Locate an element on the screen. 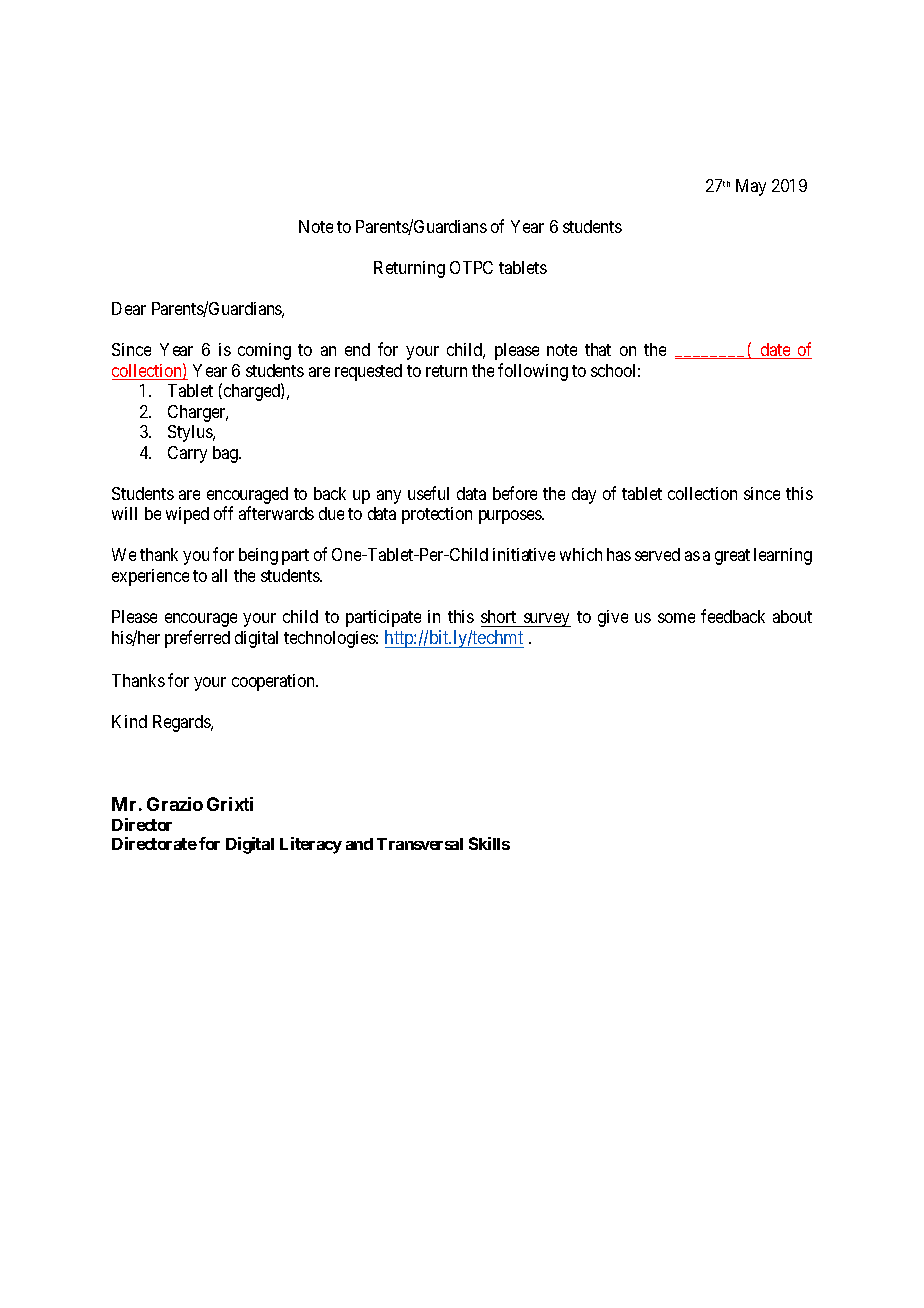 The image size is (924, 1308). some is located at coordinates (676, 618).
